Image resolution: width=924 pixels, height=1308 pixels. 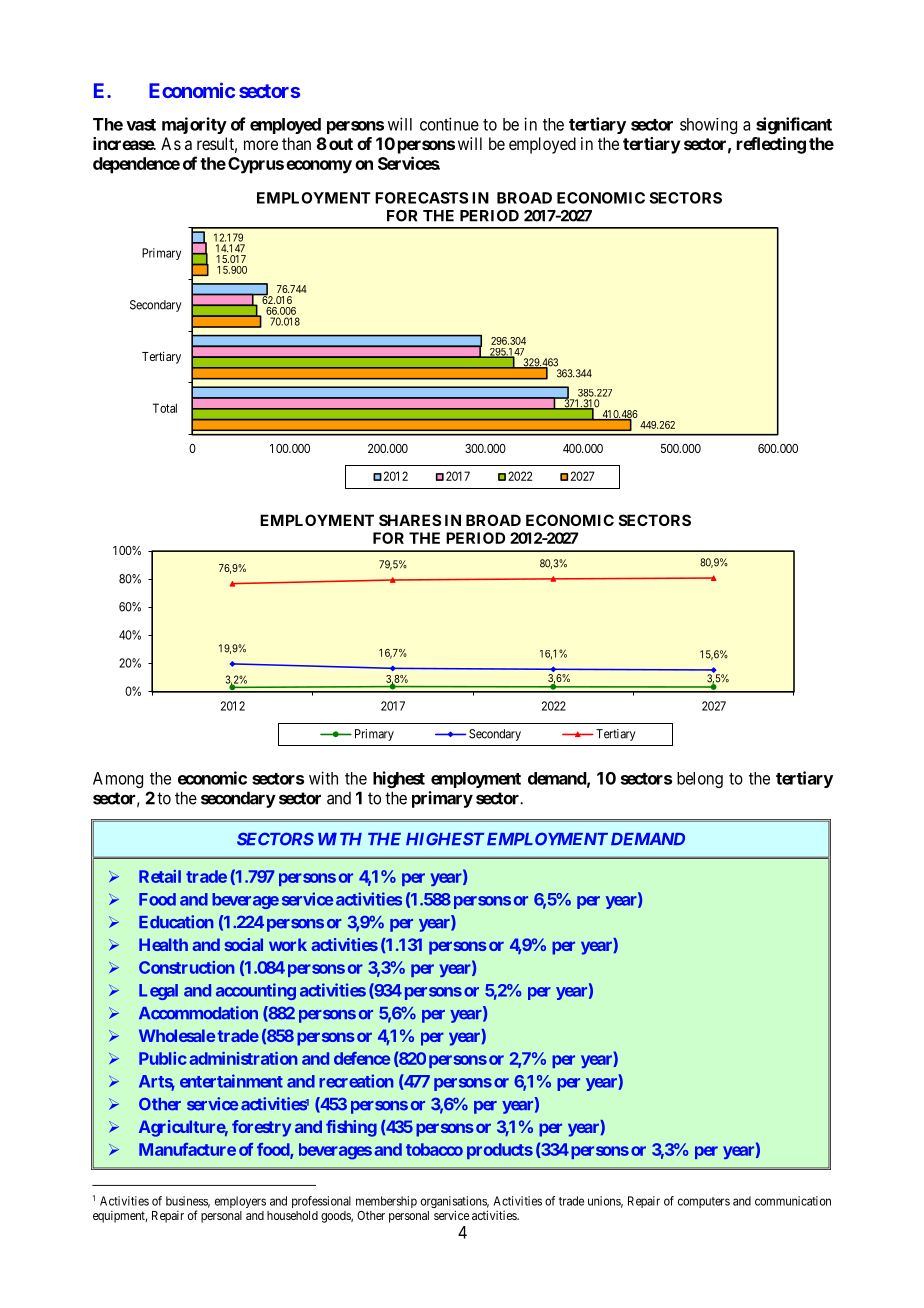 What do you see at coordinates (410, 520) in the screenshot?
I see `SHARES` at bounding box center [410, 520].
